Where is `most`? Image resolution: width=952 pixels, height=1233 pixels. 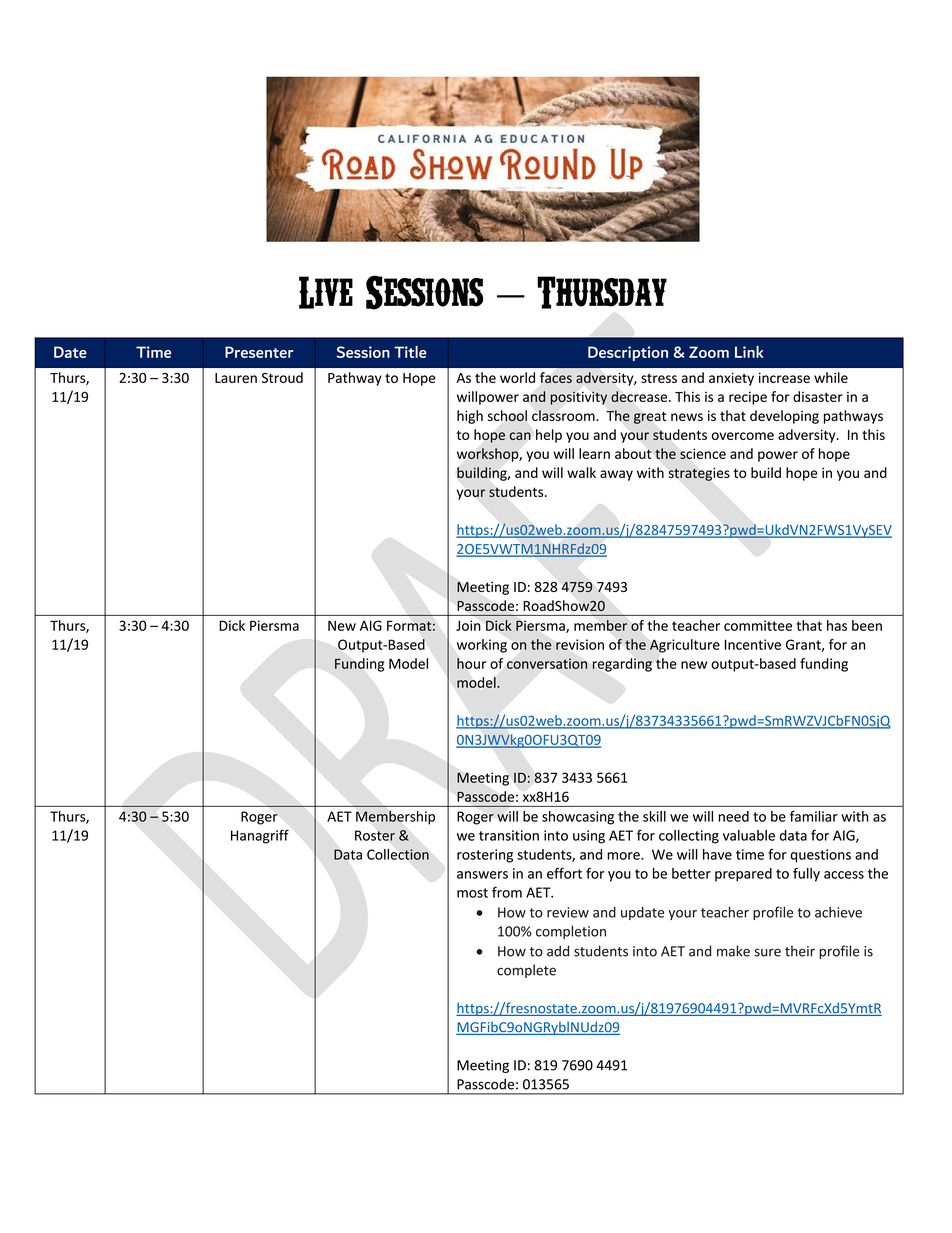
most is located at coordinates (472, 893).
